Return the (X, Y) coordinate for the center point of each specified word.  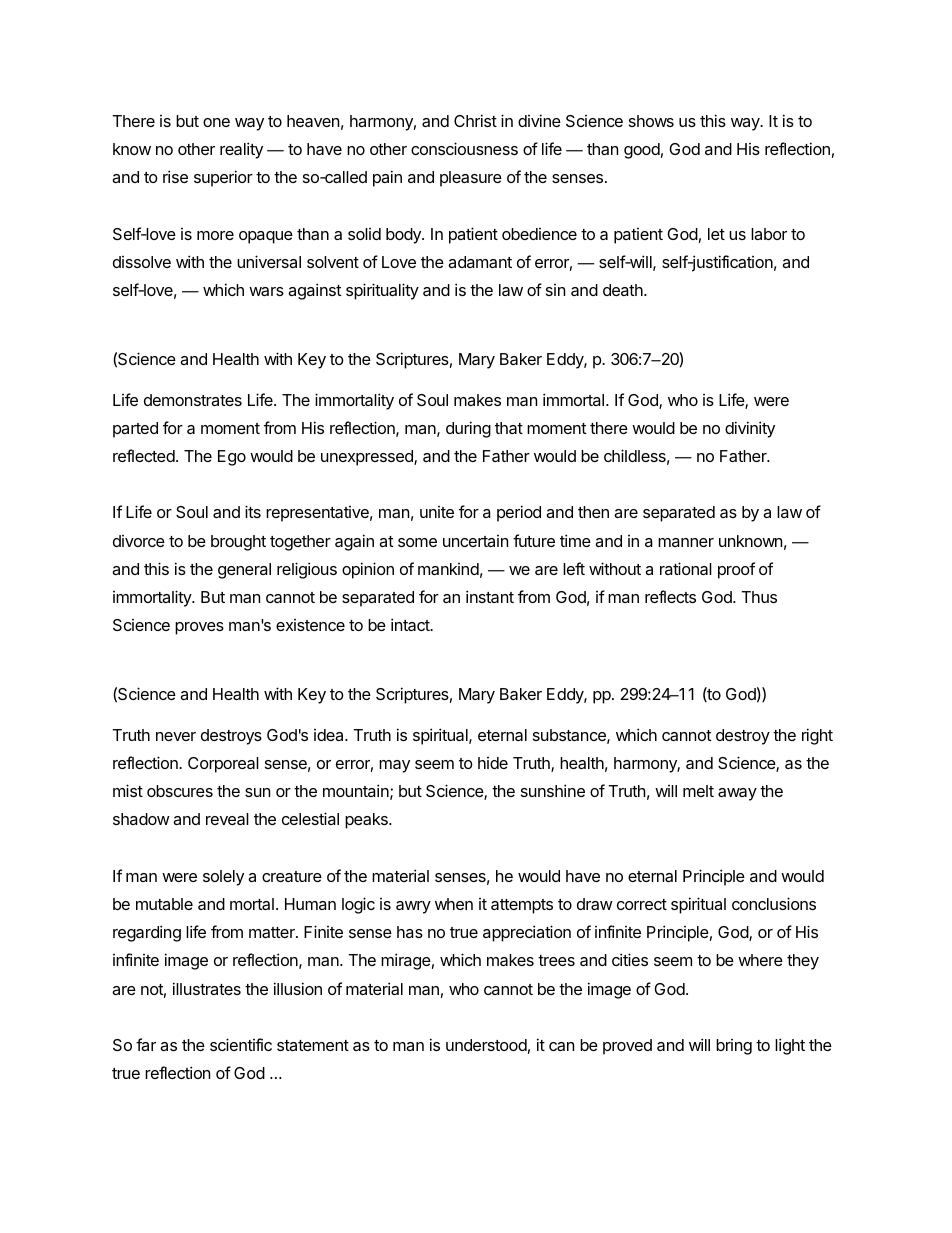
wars (266, 291)
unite (437, 512)
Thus (759, 597)
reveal (227, 819)
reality (241, 150)
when (454, 904)
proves (199, 628)
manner (686, 542)
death (624, 290)
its (253, 511)
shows (651, 121)
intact (411, 624)
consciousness (464, 148)
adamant (480, 262)
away (737, 794)
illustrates (207, 988)
